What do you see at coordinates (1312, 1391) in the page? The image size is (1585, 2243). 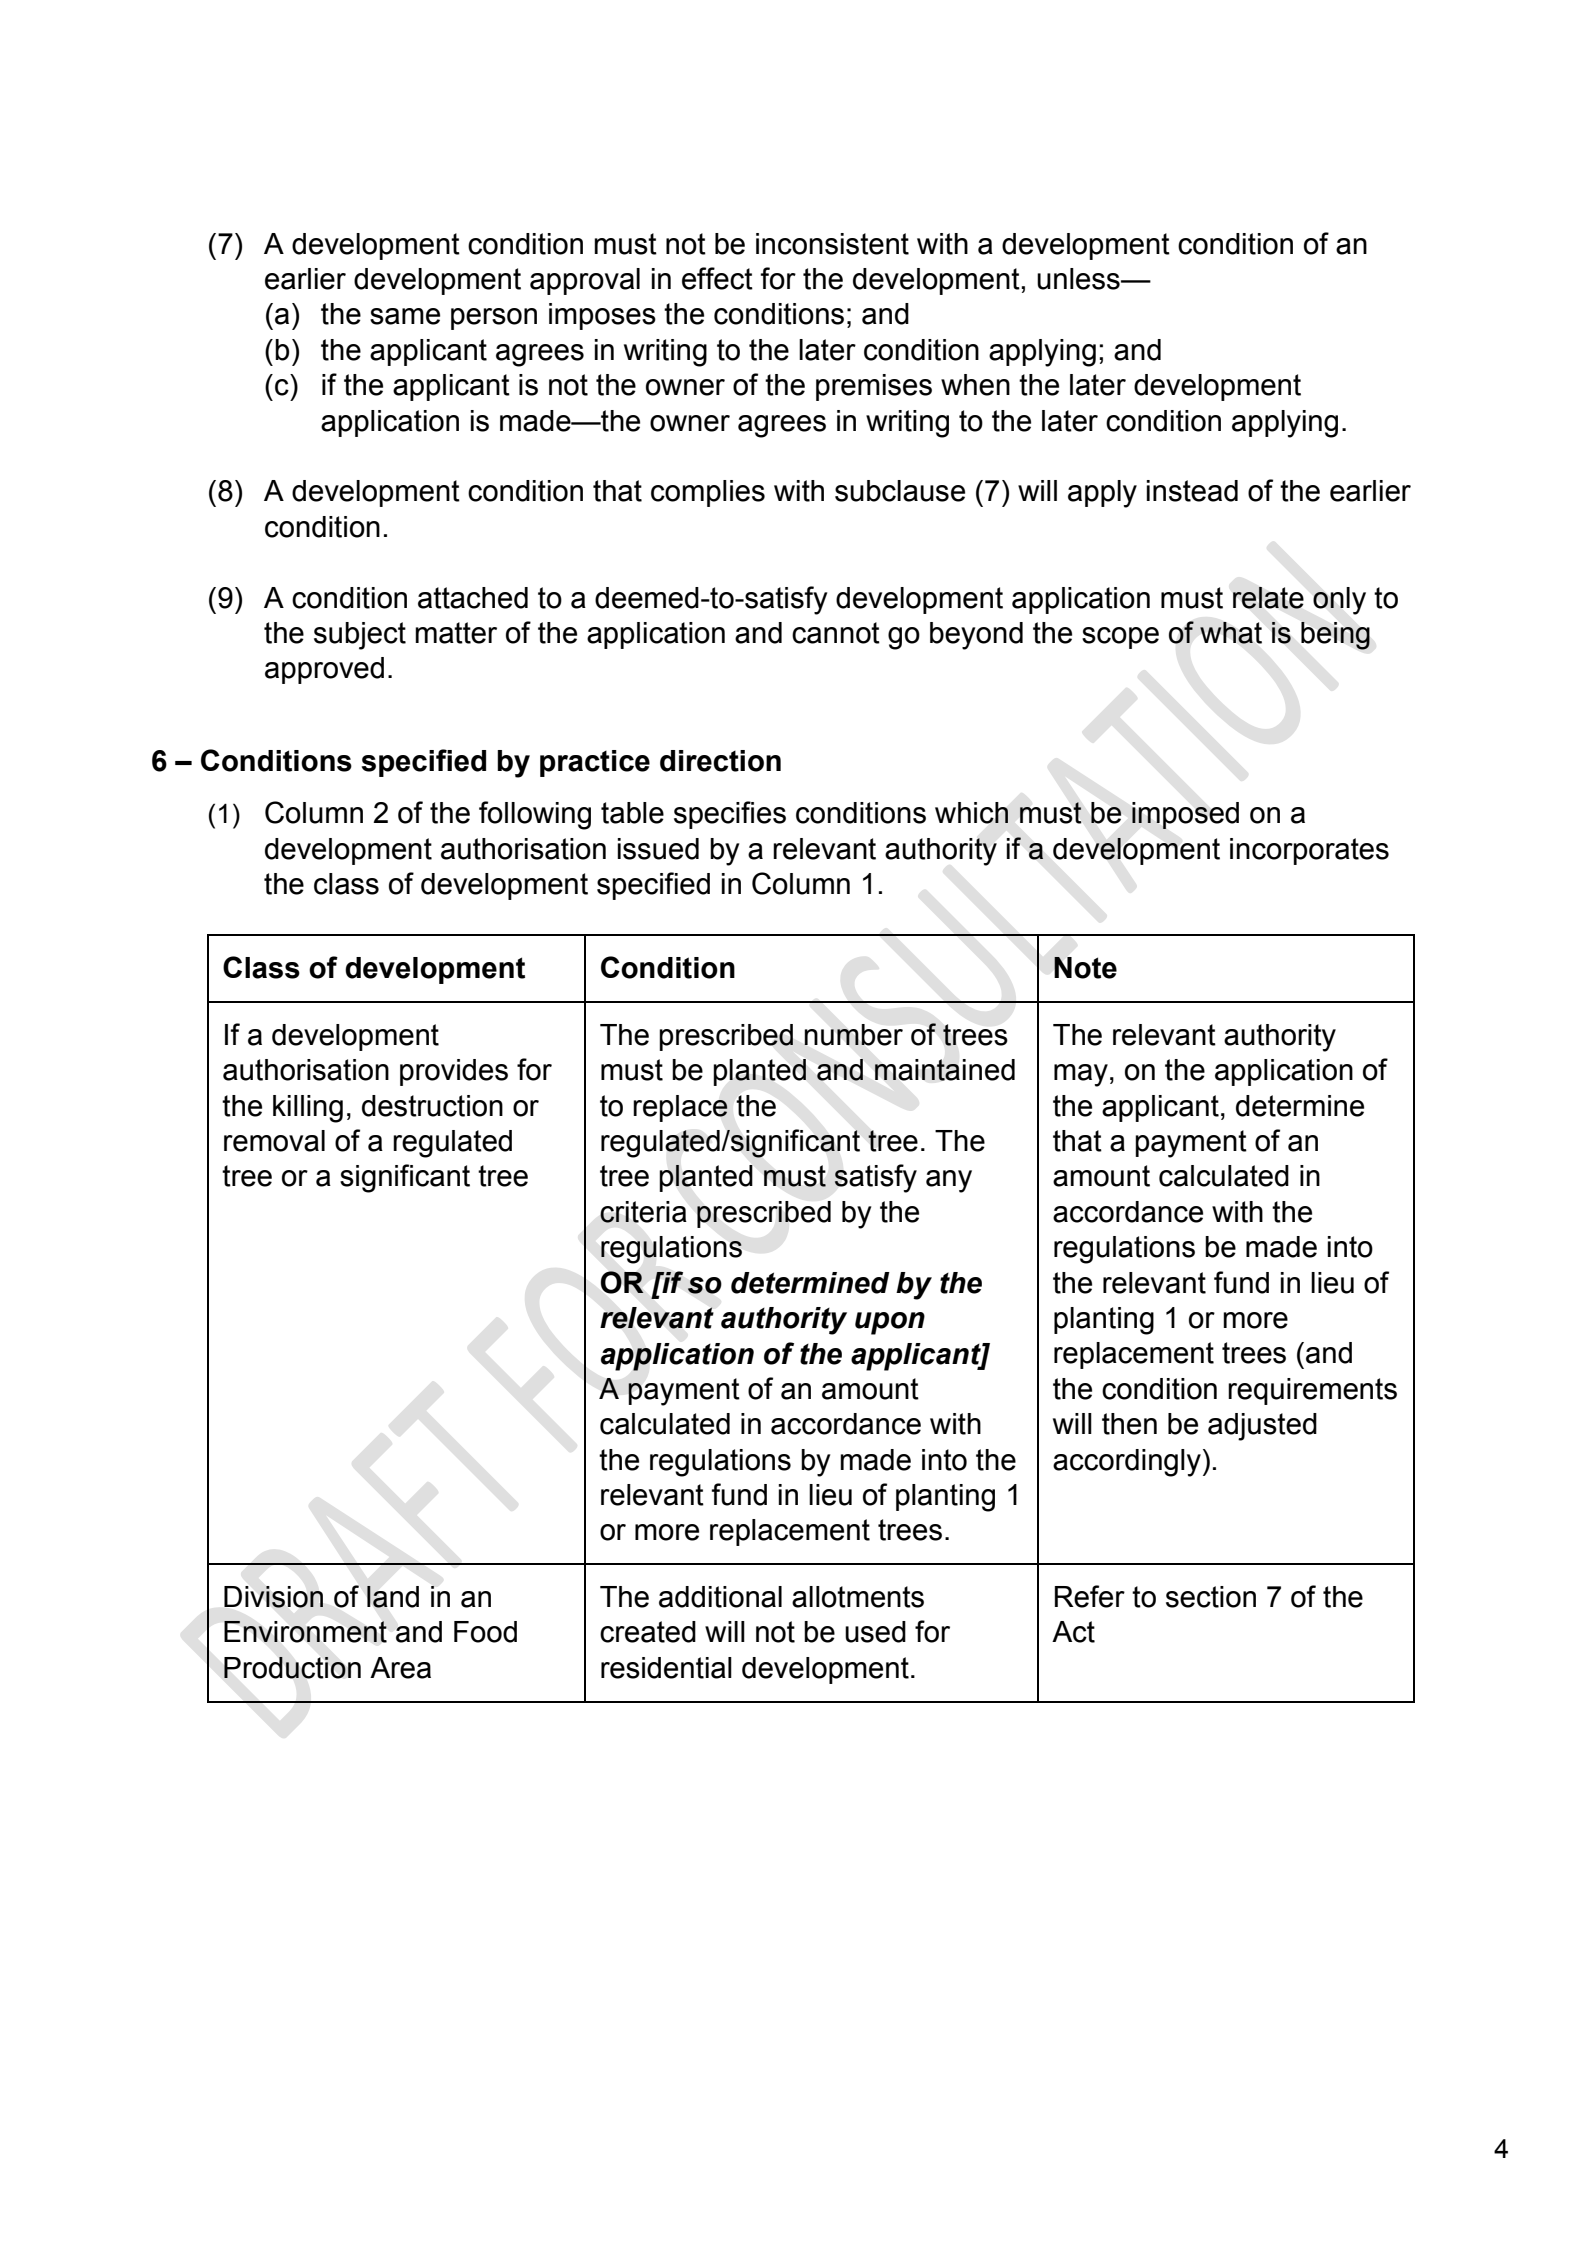 I see `requirements` at bounding box center [1312, 1391].
